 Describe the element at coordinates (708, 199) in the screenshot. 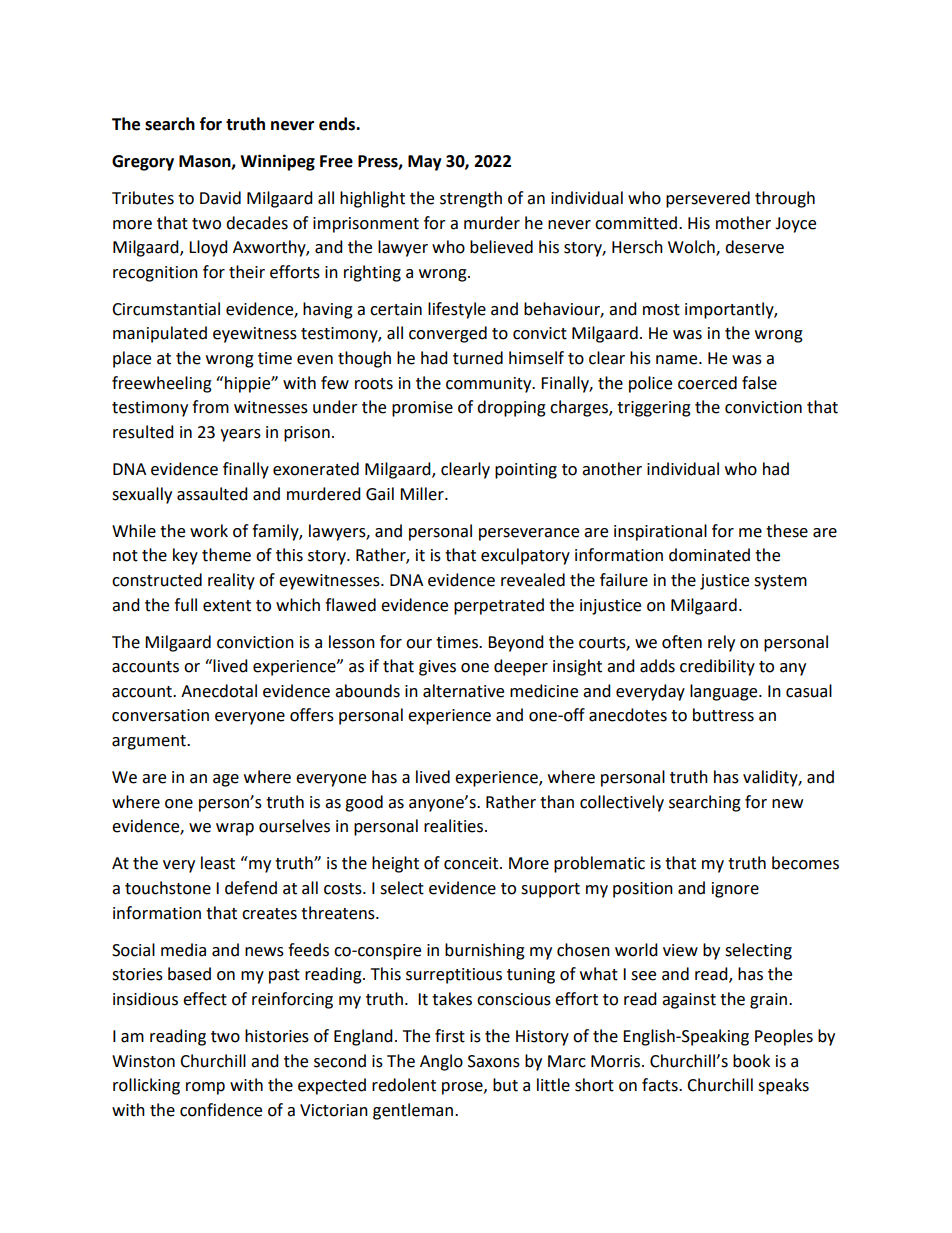

I see `persevered` at that location.
